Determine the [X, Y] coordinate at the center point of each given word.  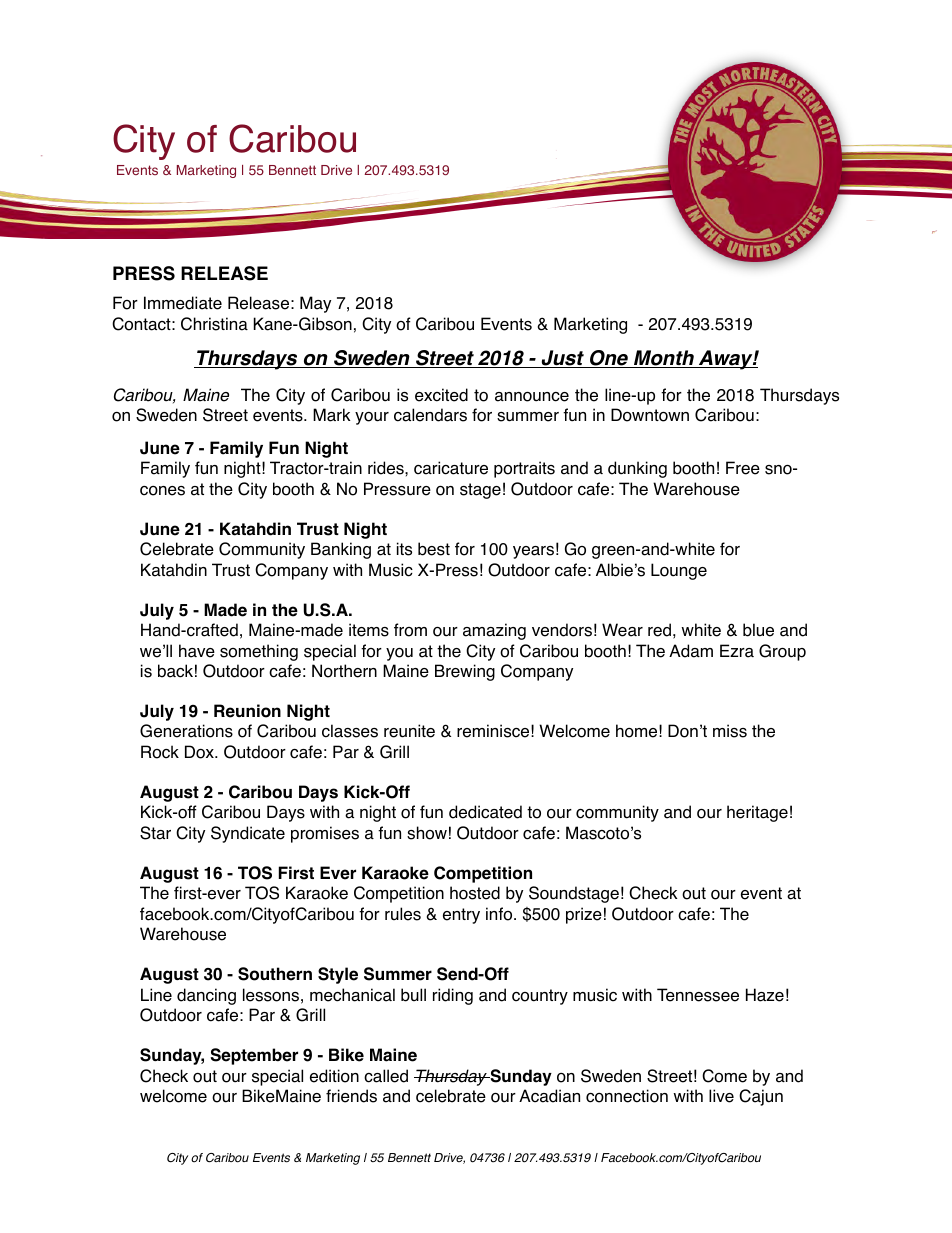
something [259, 652]
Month [664, 359]
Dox [200, 752]
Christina [214, 324]
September [254, 1056]
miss [730, 731]
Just [562, 359]
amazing [494, 631]
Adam [691, 651]
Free [743, 468]
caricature [451, 468]
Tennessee [698, 995]
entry [461, 916]
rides [387, 468]
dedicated [485, 812]
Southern [275, 974]
